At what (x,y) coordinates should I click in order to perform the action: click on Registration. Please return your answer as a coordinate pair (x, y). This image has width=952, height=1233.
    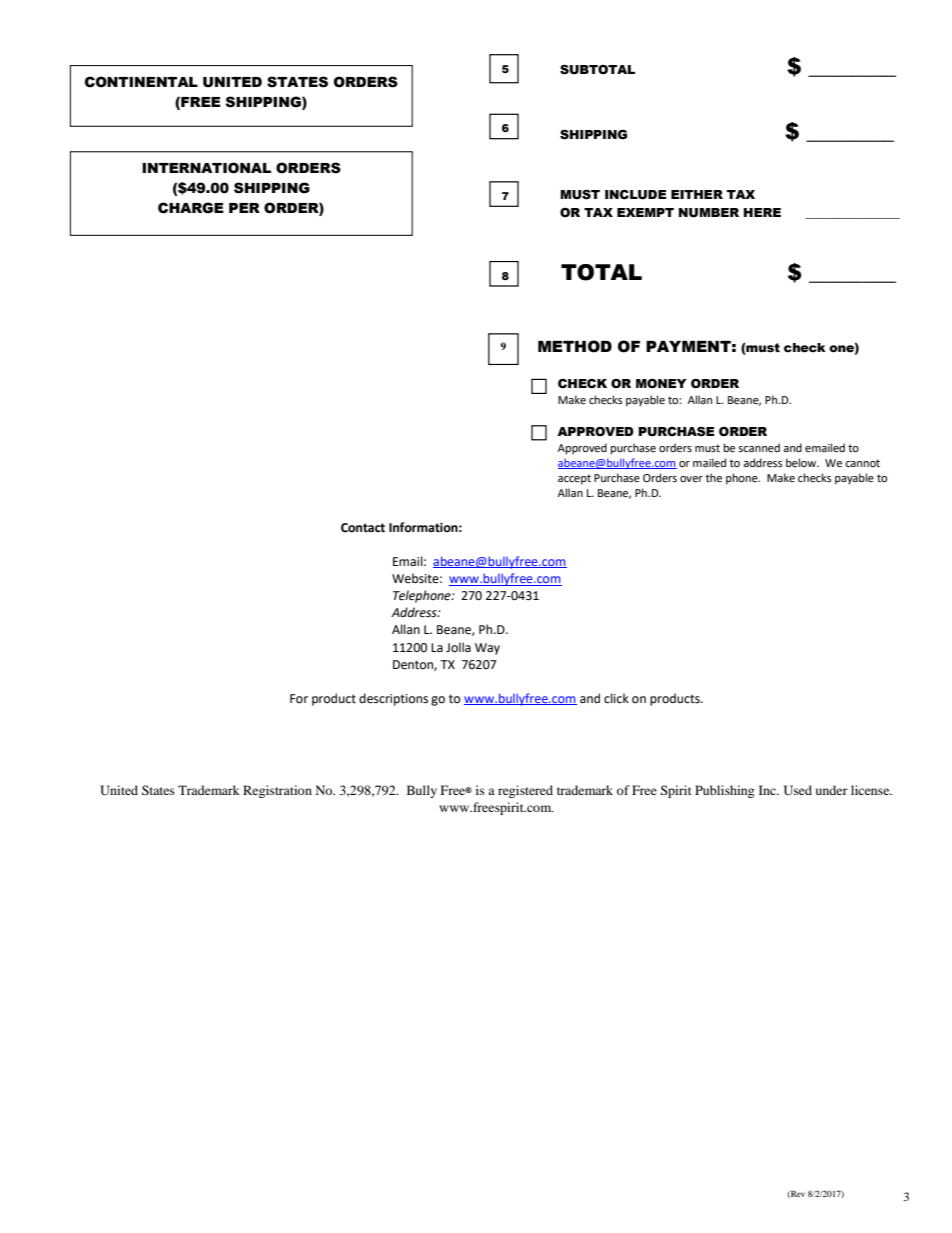
    Looking at the image, I should click on (277, 791).
